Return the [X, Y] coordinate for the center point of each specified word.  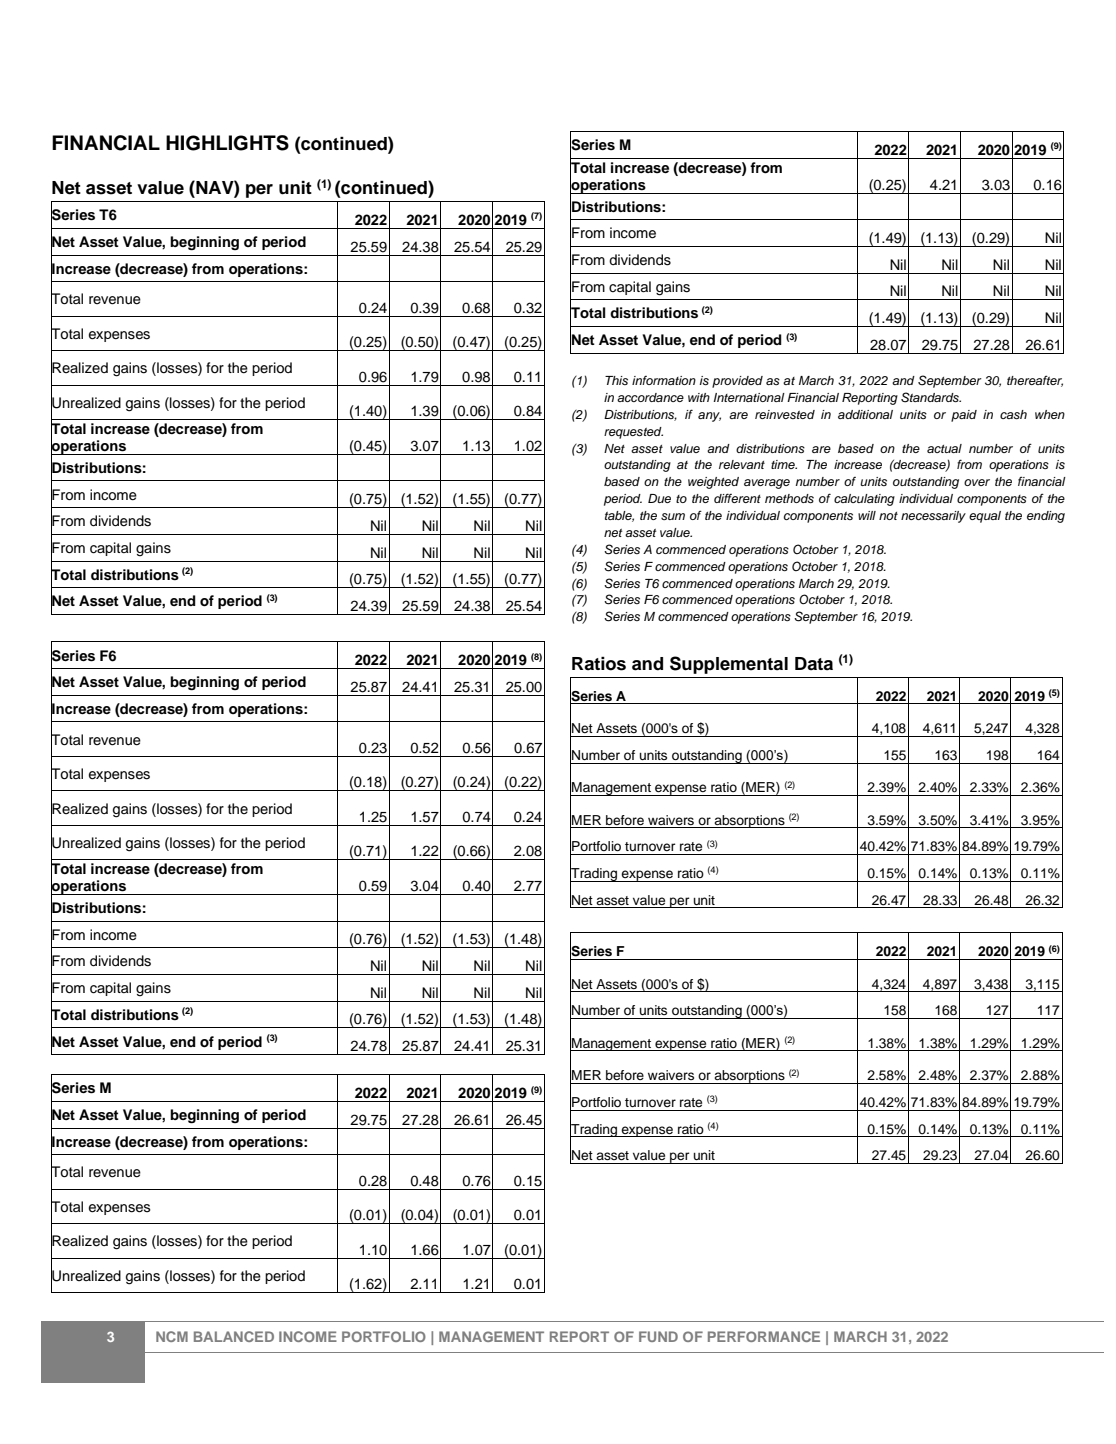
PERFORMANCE [764, 1336]
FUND [658, 1336]
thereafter [1035, 381]
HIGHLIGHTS [227, 143]
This [616, 380]
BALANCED [234, 1336]
